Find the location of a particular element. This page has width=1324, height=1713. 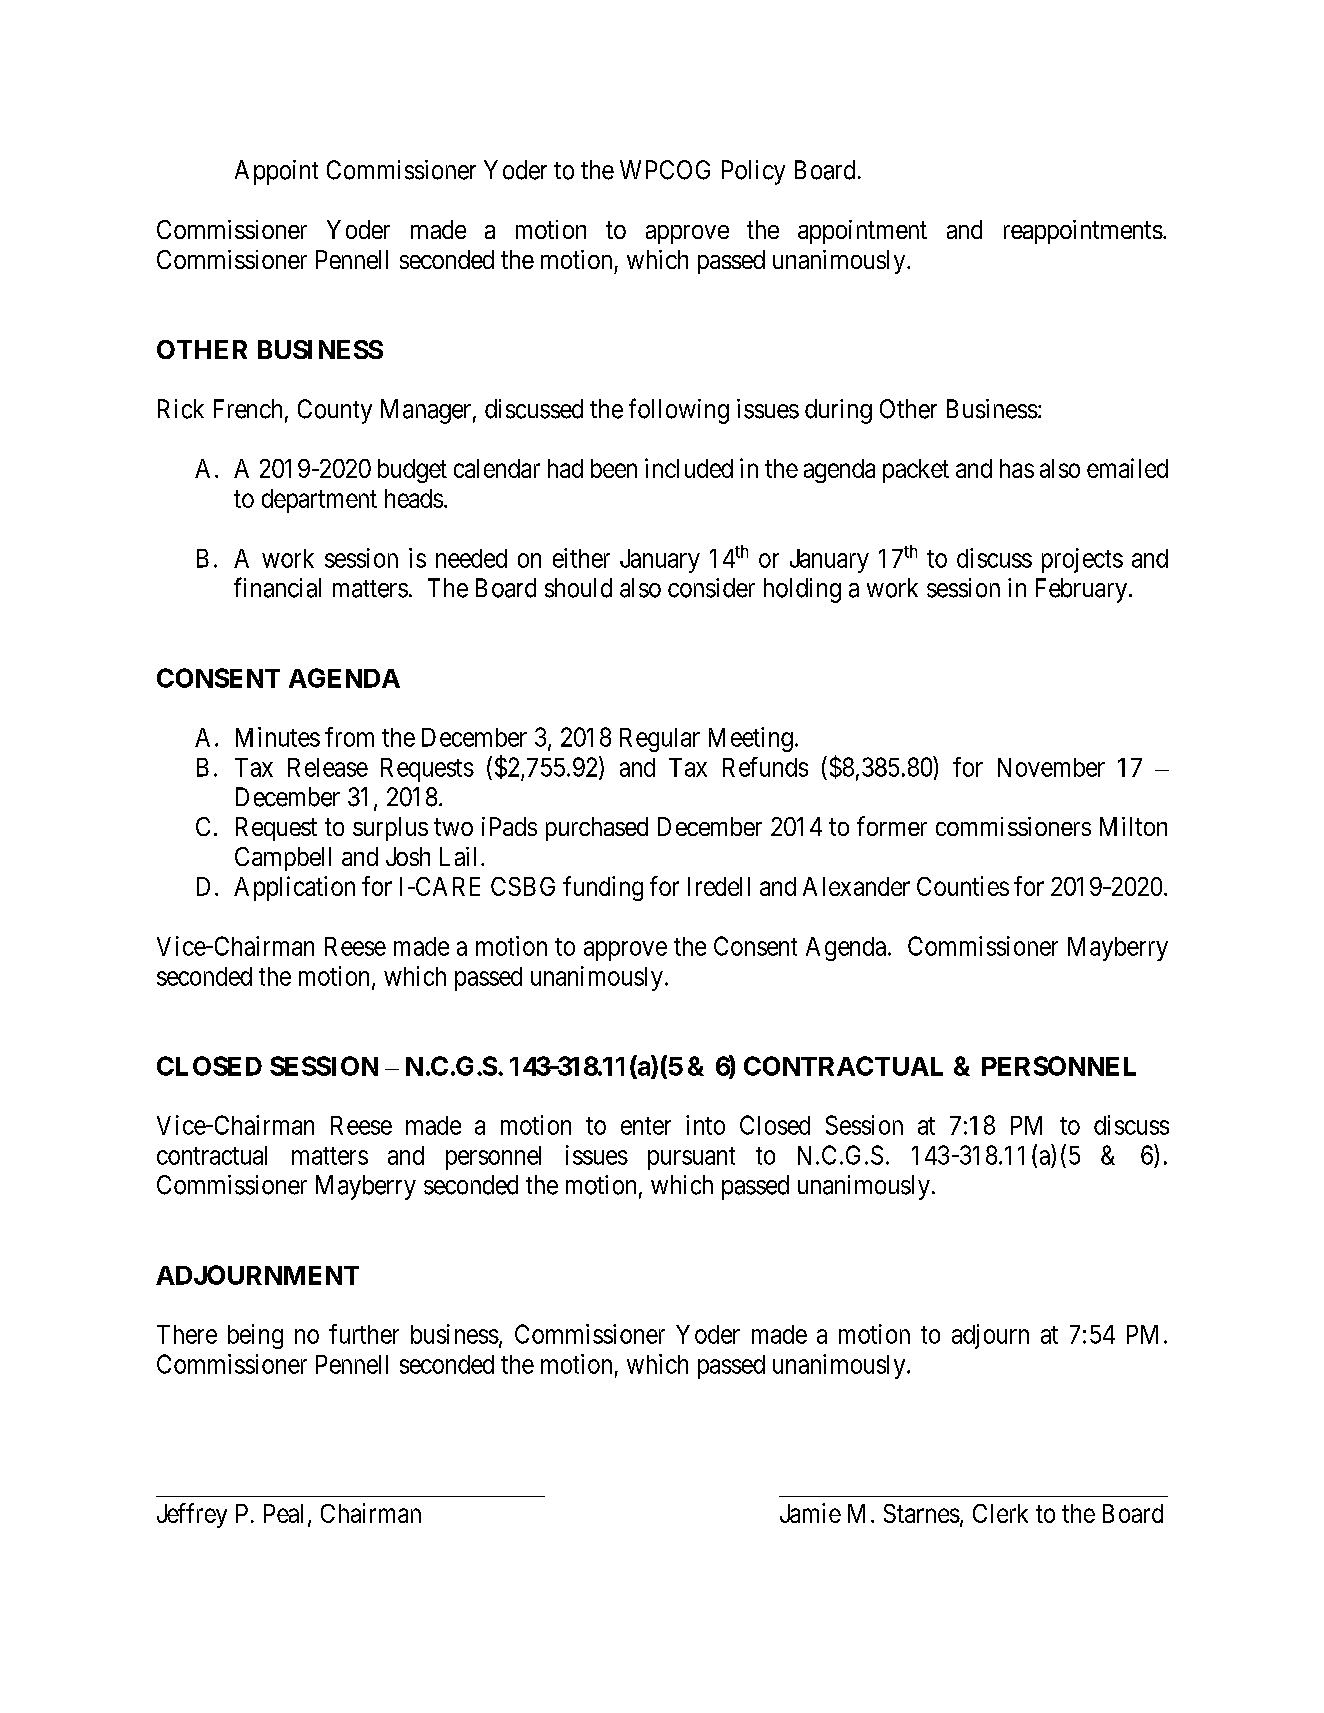

Policy is located at coordinates (753, 172).
